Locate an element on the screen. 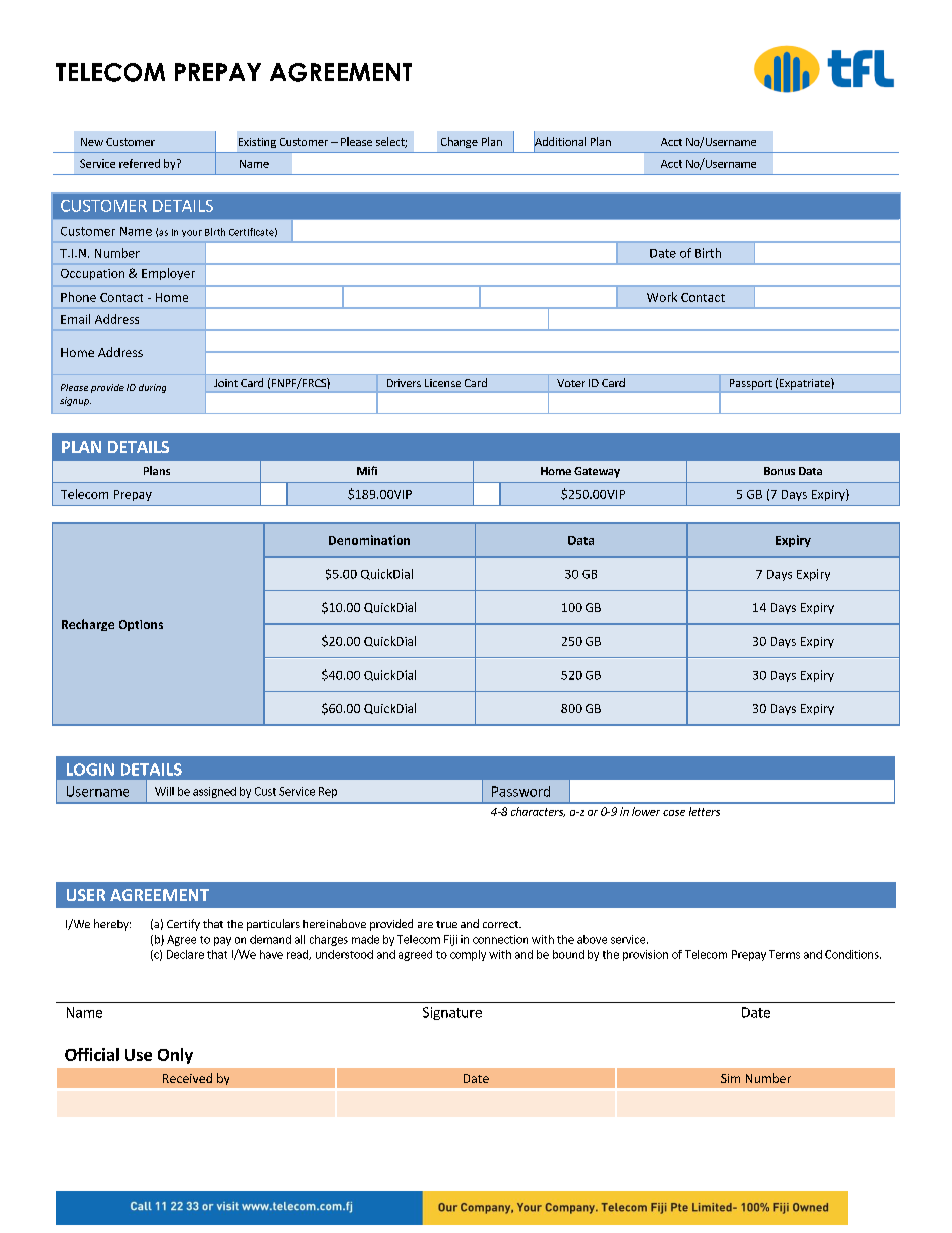  Will is located at coordinates (164, 791).
